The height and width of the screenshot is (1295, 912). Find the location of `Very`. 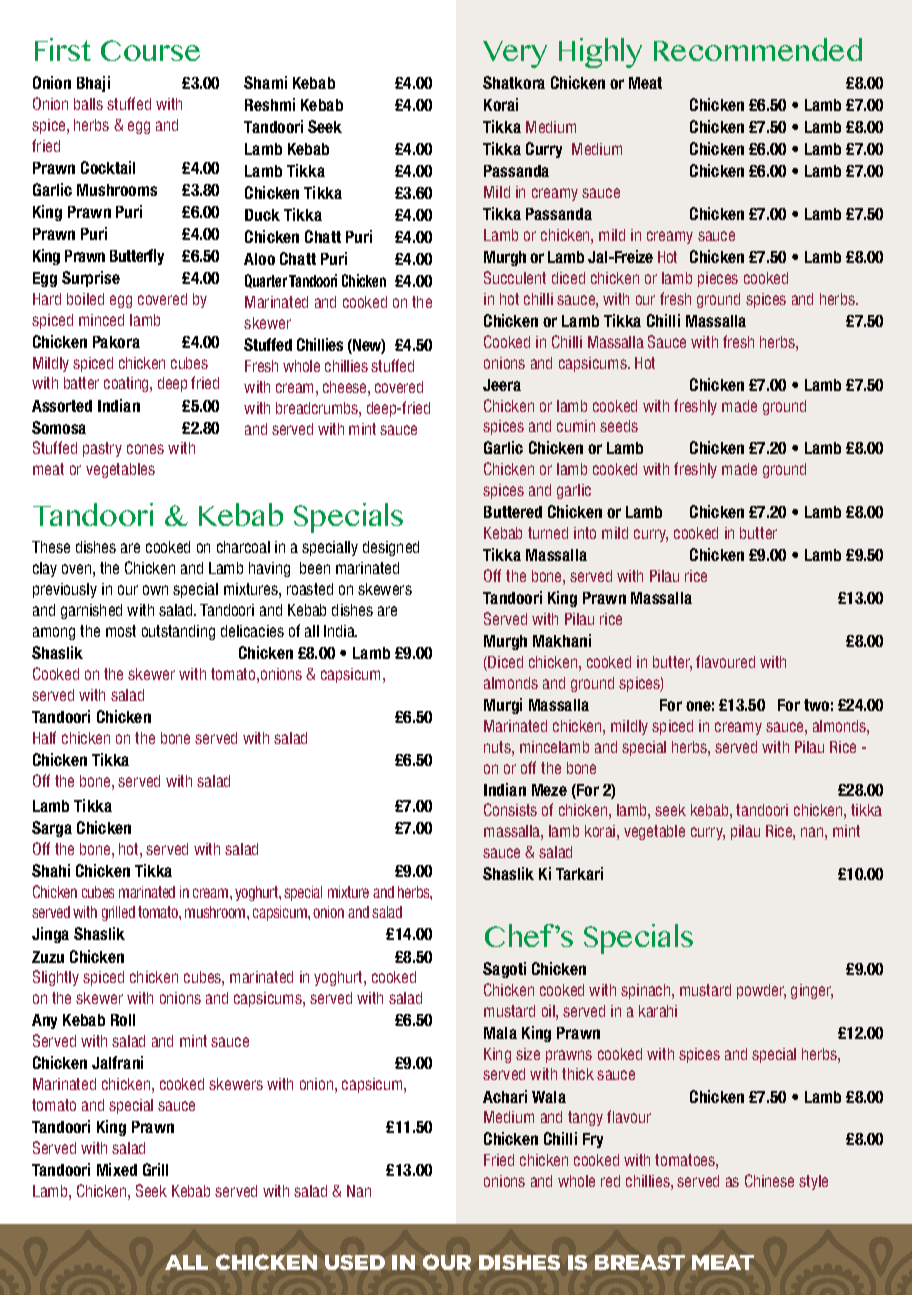

Very is located at coordinates (515, 54).
